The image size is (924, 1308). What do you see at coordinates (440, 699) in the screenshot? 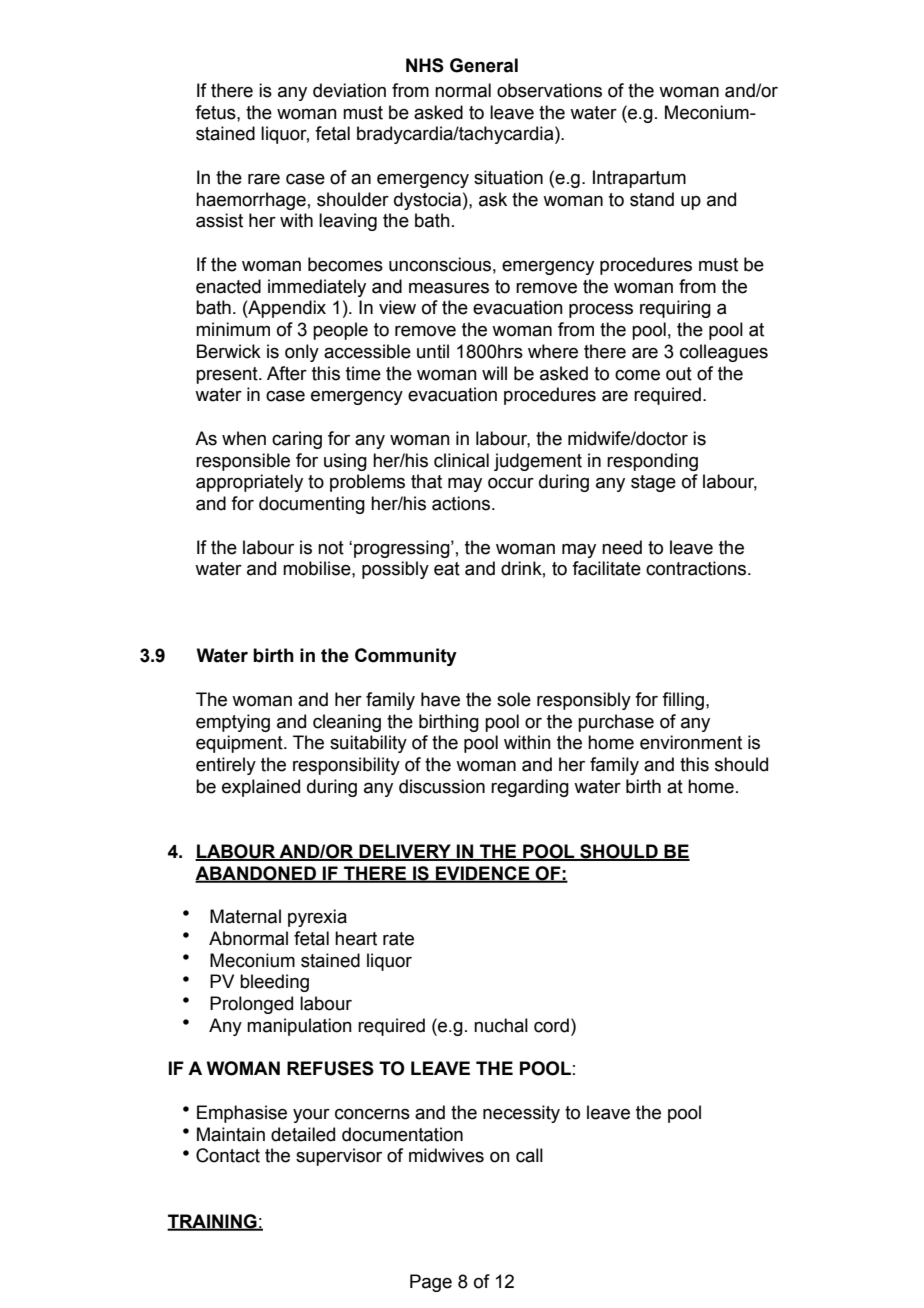
I see `have` at bounding box center [440, 699].
